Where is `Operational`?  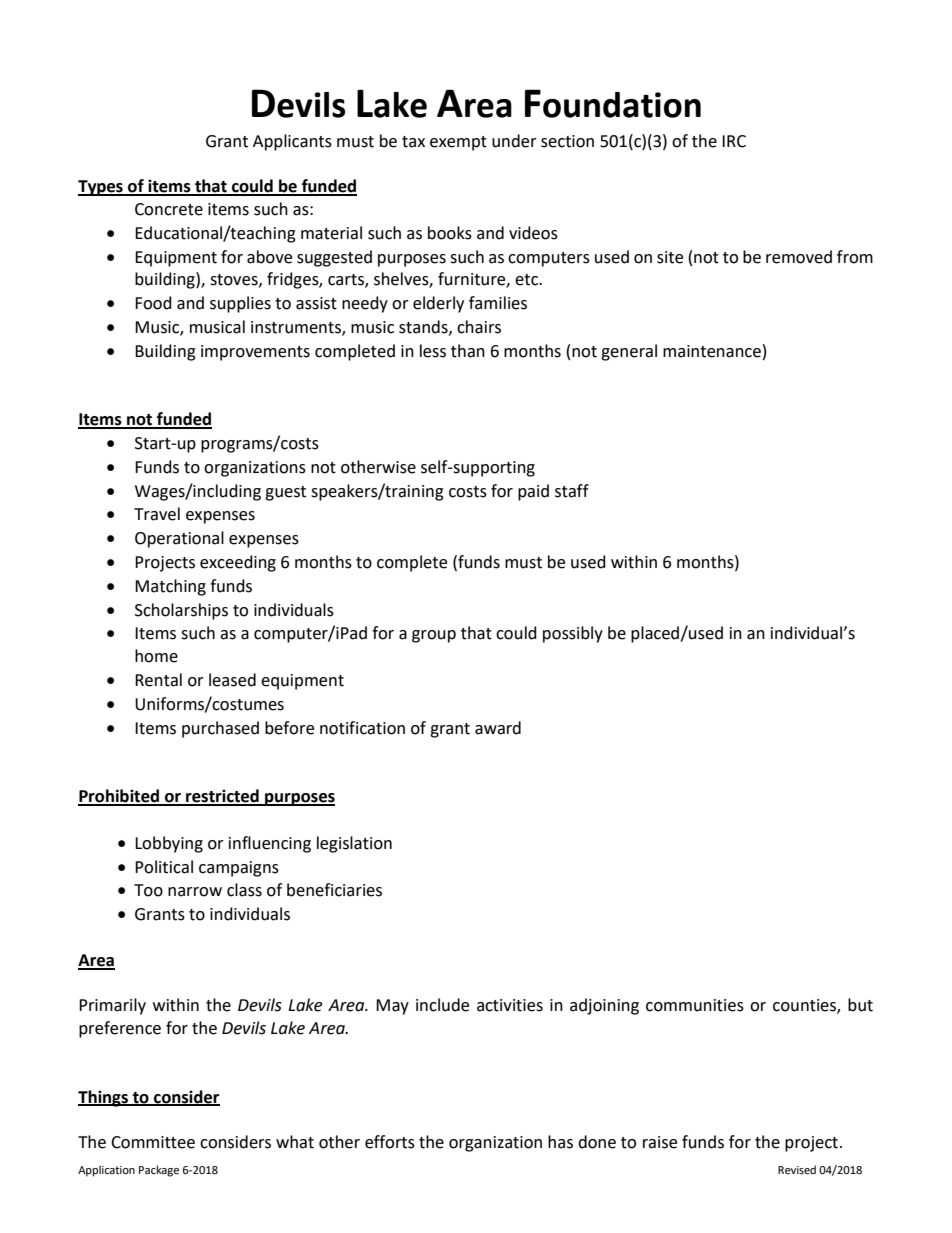 Operational is located at coordinates (179, 539).
